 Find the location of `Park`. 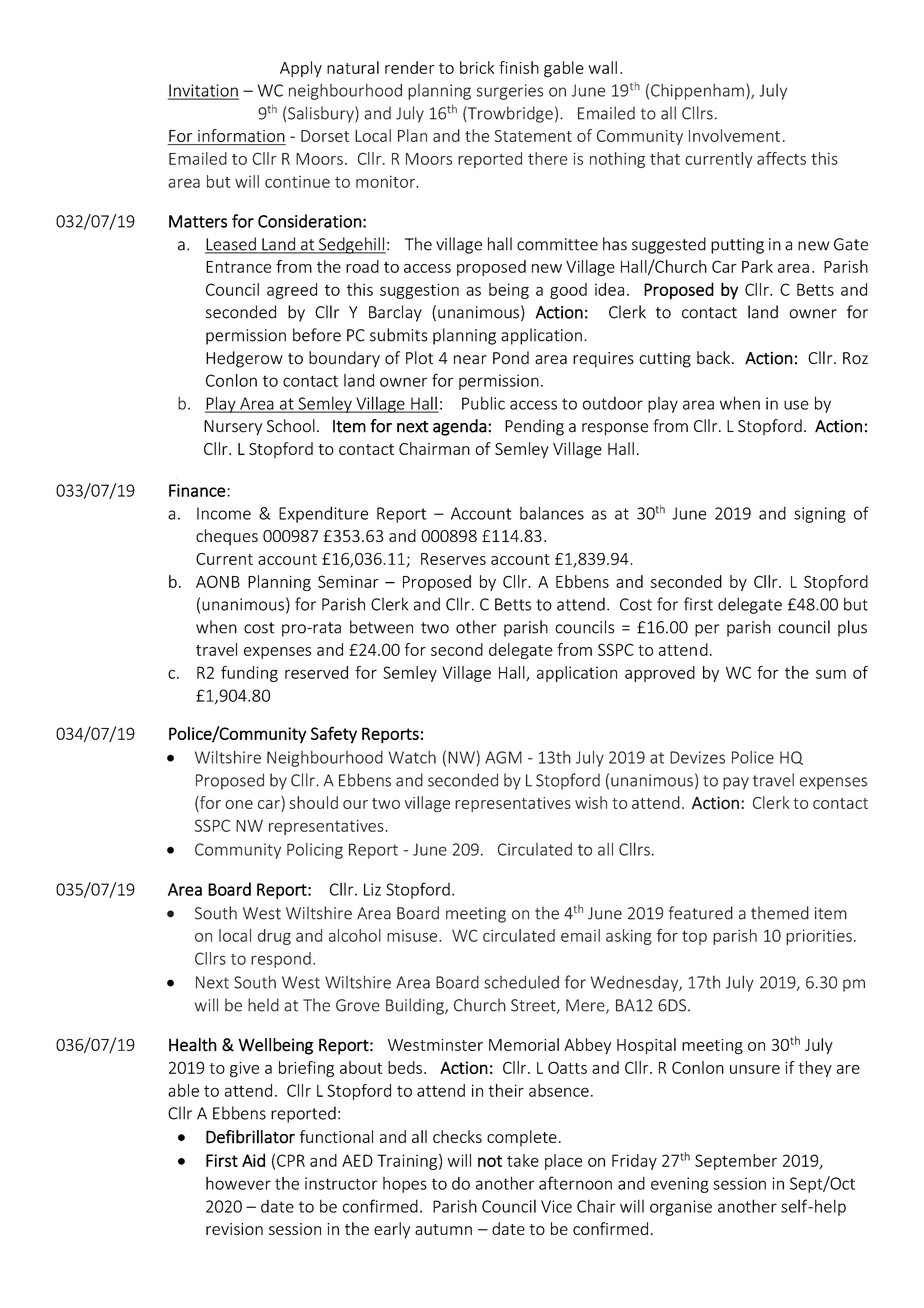

Park is located at coordinates (757, 266).
